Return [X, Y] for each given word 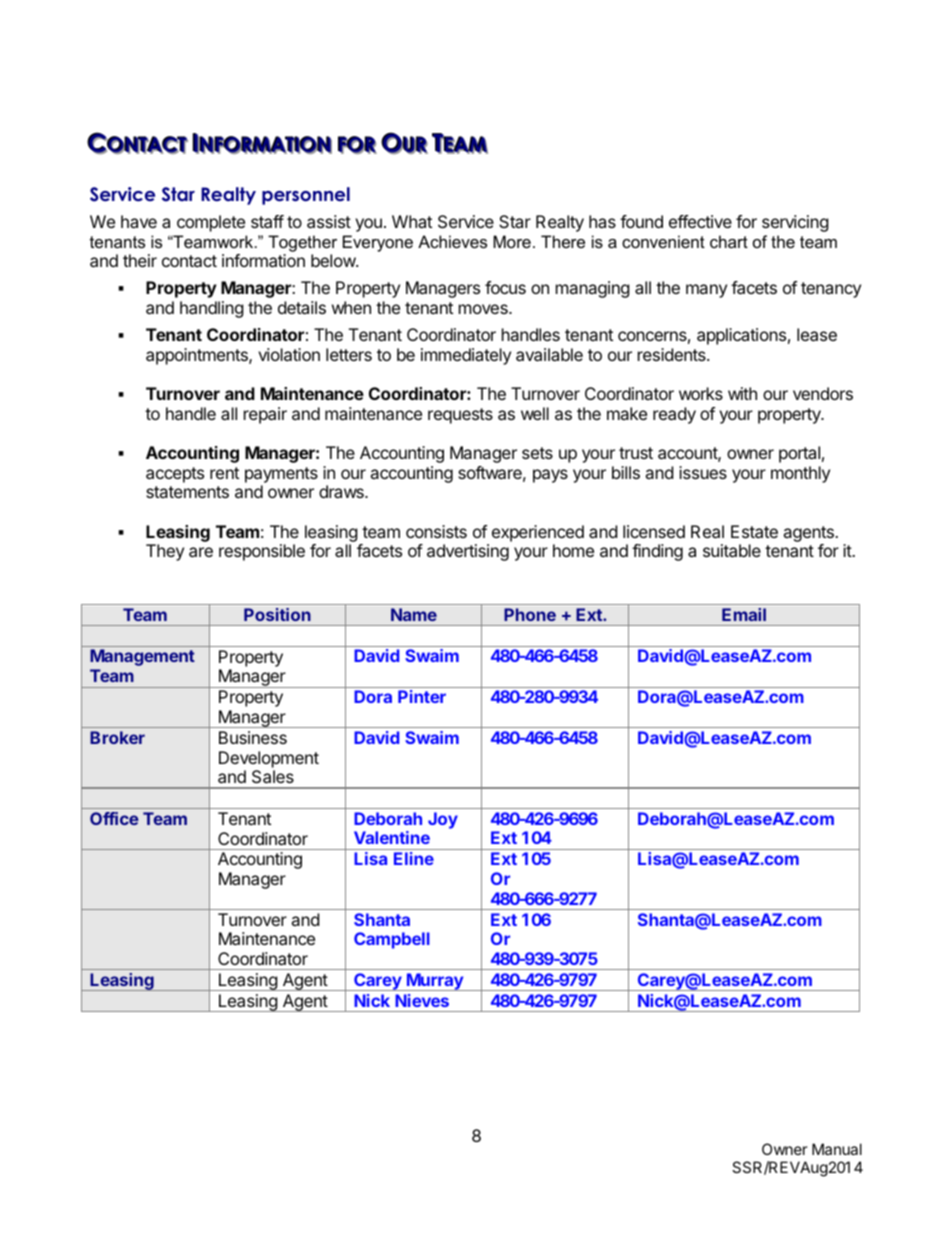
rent [224, 473]
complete [211, 223]
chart [729, 241]
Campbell [392, 940]
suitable [732, 550]
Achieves [452, 241]
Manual [837, 1149]
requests [460, 416]
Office [114, 818]
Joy [443, 820]
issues [703, 472]
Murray [435, 982]
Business [253, 737]
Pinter [422, 696]
